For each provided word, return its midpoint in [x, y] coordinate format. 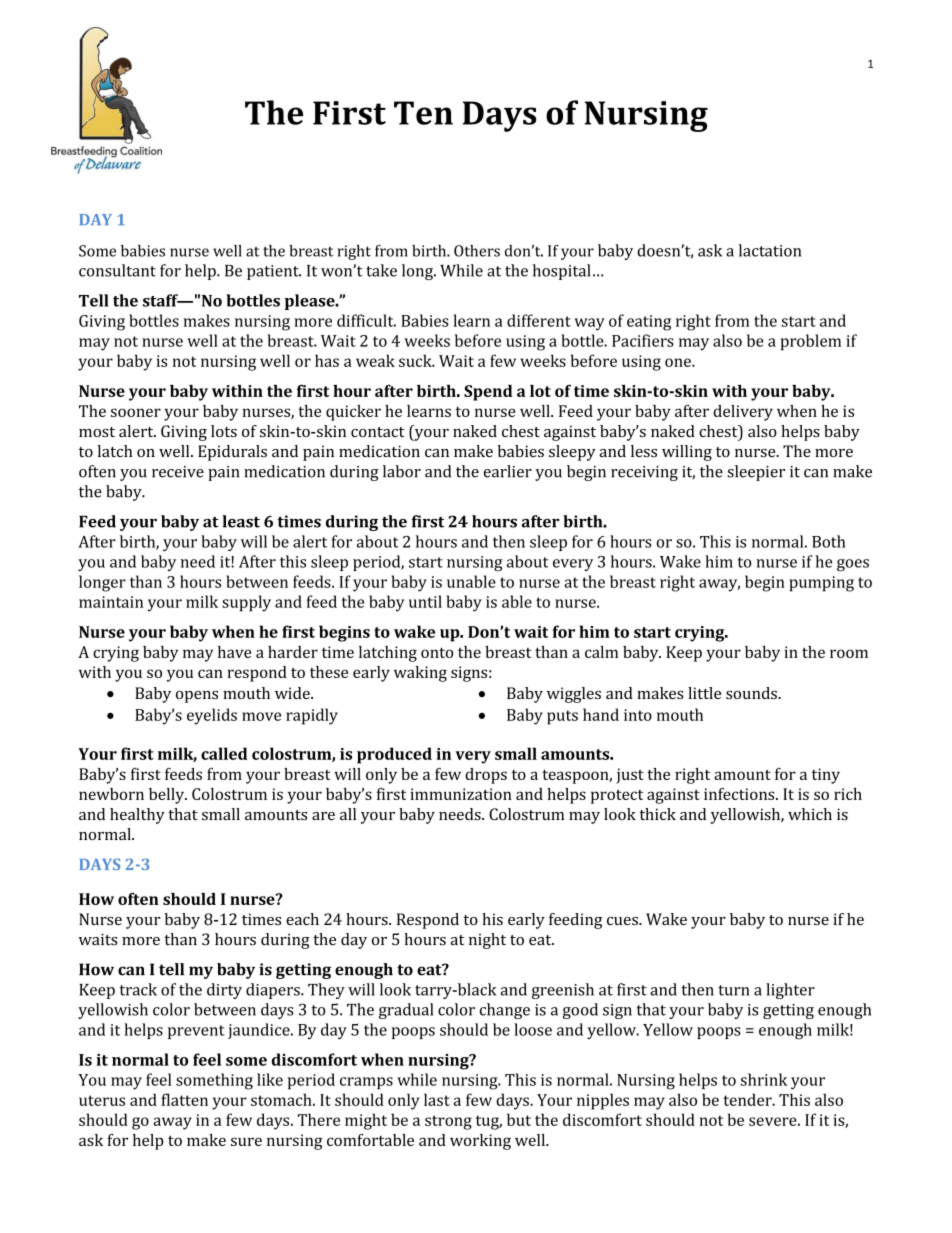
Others [477, 251]
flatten [184, 1099]
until [425, 601]
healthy [137, 816]
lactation [770, 250]
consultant [117, 270]
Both [828, 541]
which [810, 814]
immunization [461, 794]
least [241, 521]
